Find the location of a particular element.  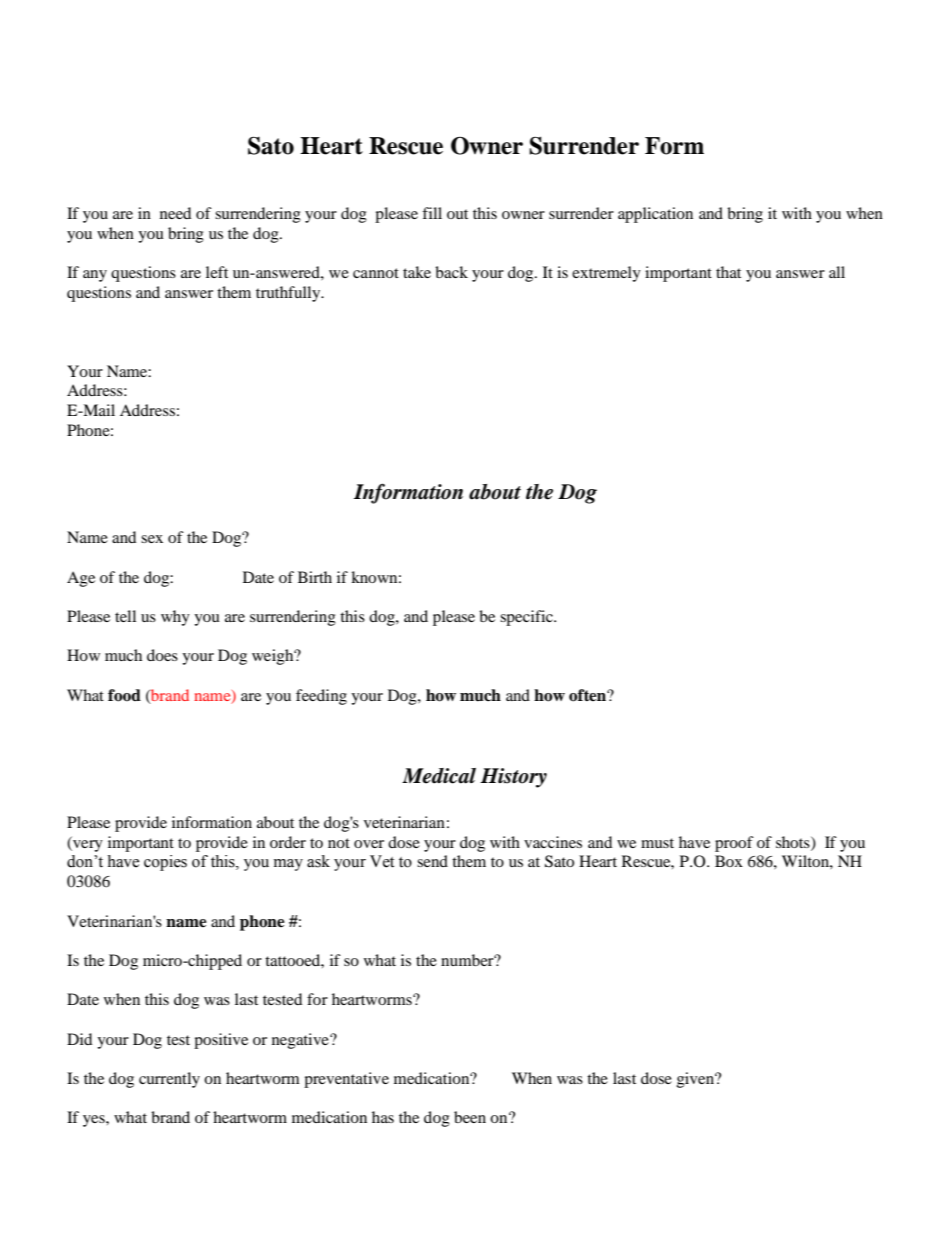

sex is located at coordinates (152, 539).
